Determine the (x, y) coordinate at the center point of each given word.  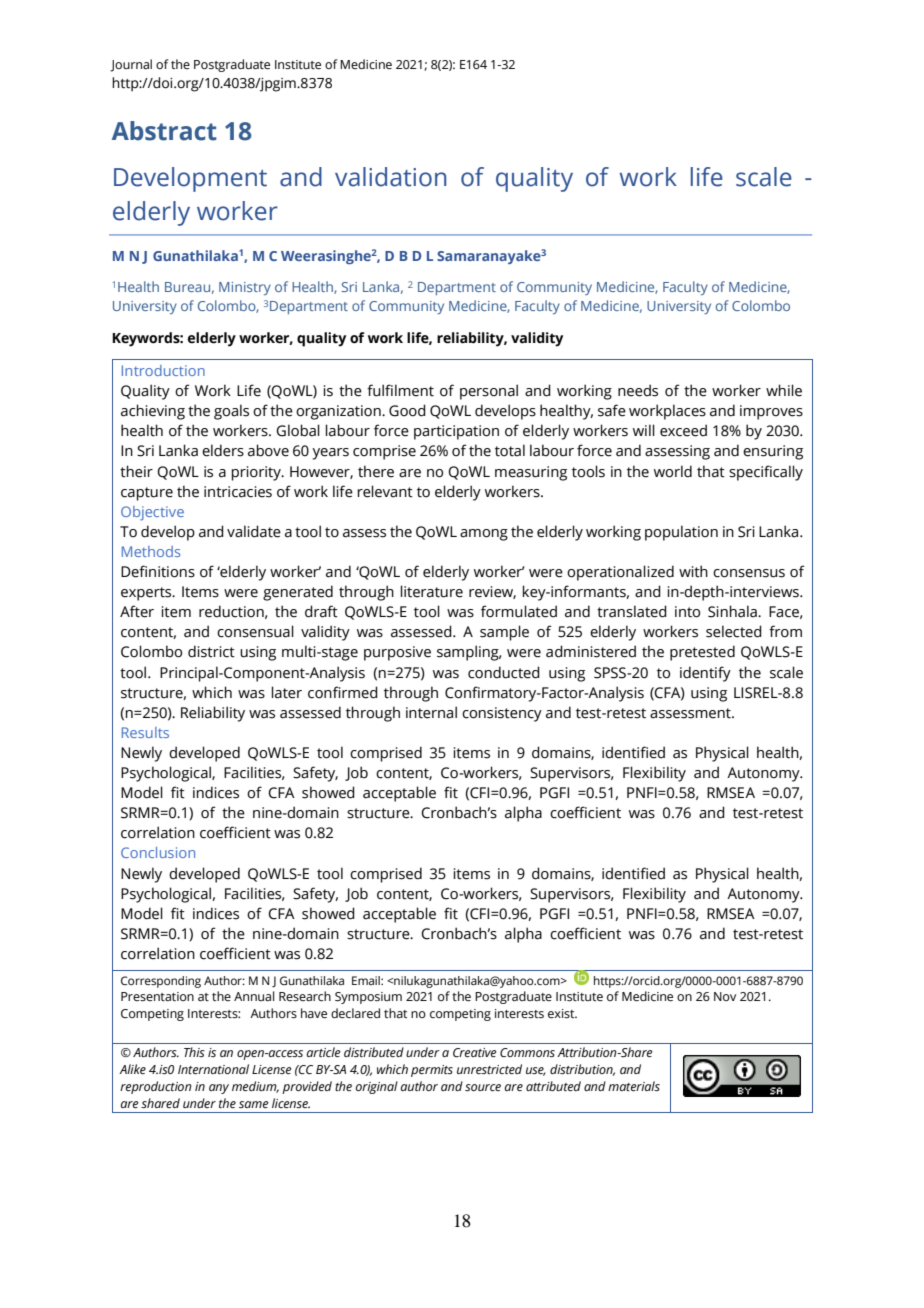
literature (431, 591)
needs (638, 390)
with (693, 571)
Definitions (158, 571)
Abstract (164, 131)
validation (390, 177)
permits (432, 1071)
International (213, 1069)
